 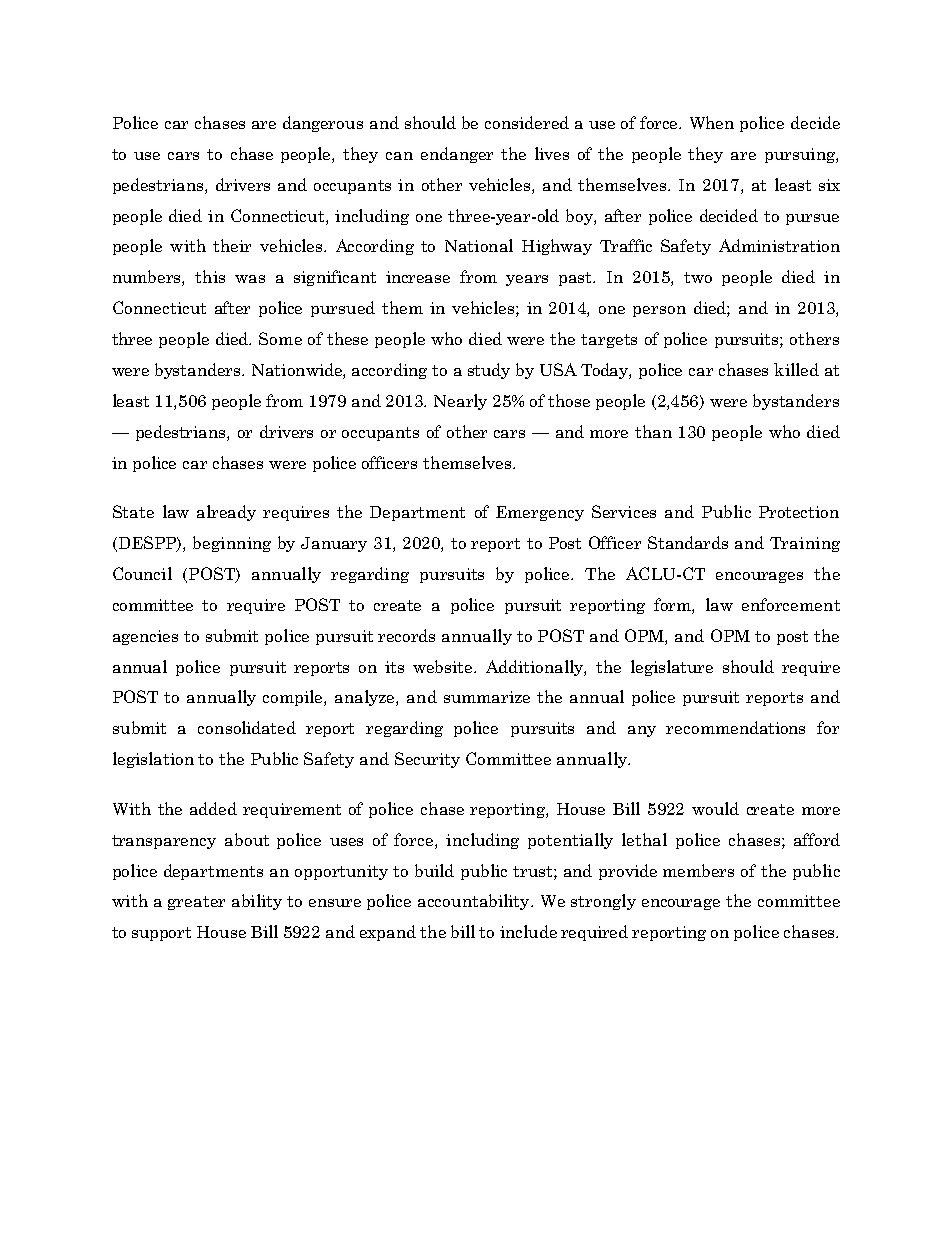 What do you see at coordinates (457, 155) in the screenshot?
I see `endanger` at bounding box center [457, 155].
